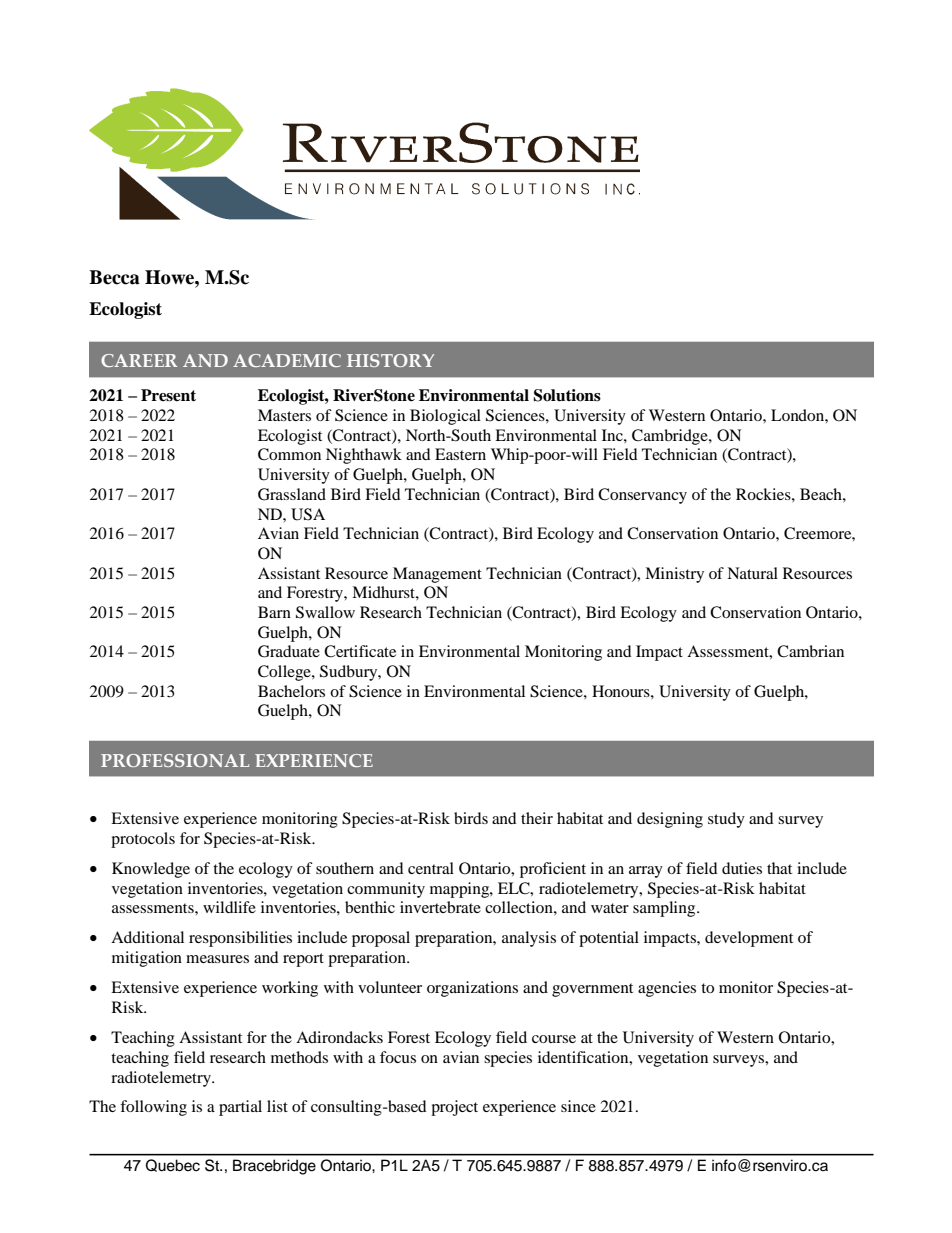 The height and width of the page is (1233, 952). Describe the element at coordinates (390, 360) in the page. I see `HISTORY` at that location.
